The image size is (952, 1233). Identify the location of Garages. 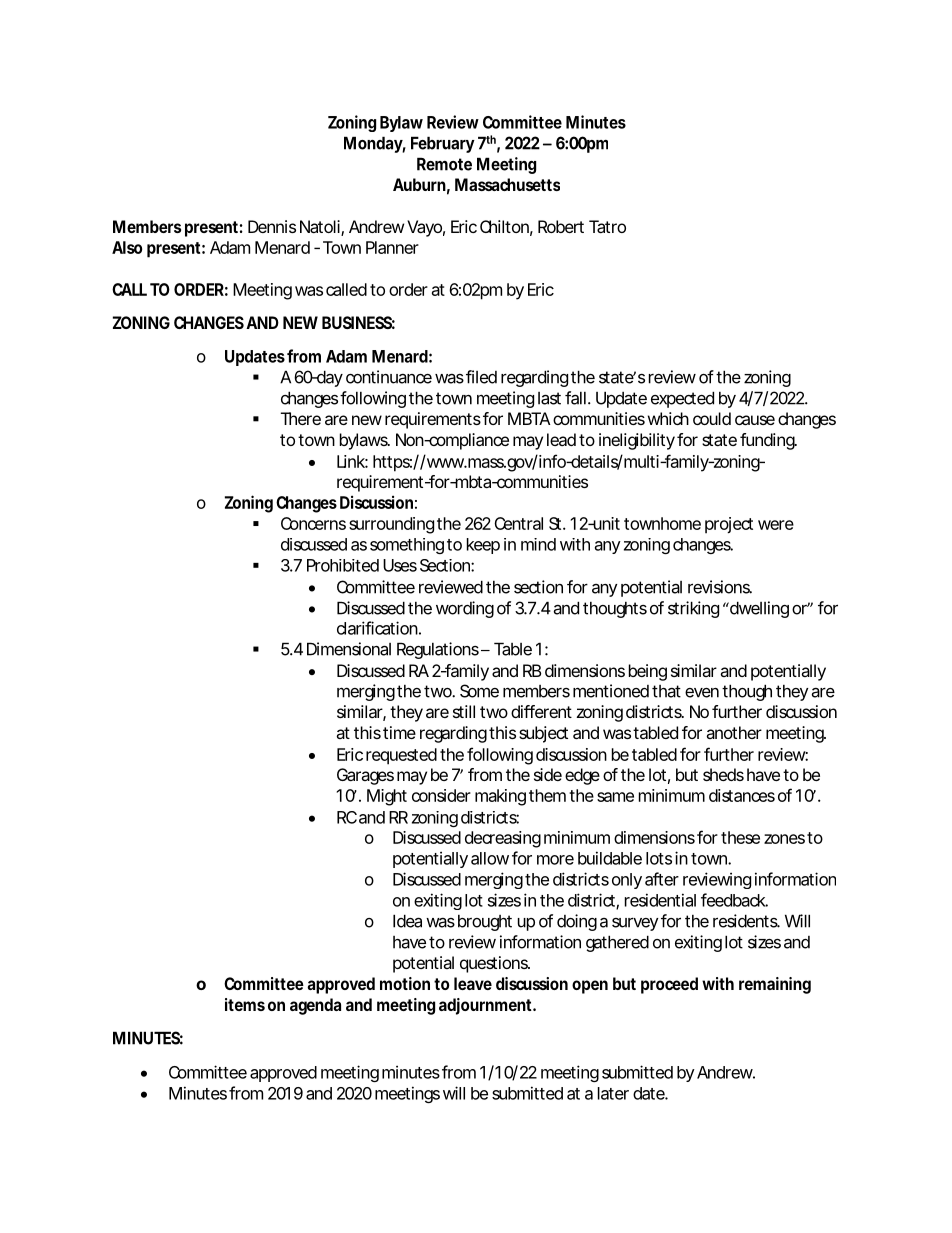
(365, 776).
